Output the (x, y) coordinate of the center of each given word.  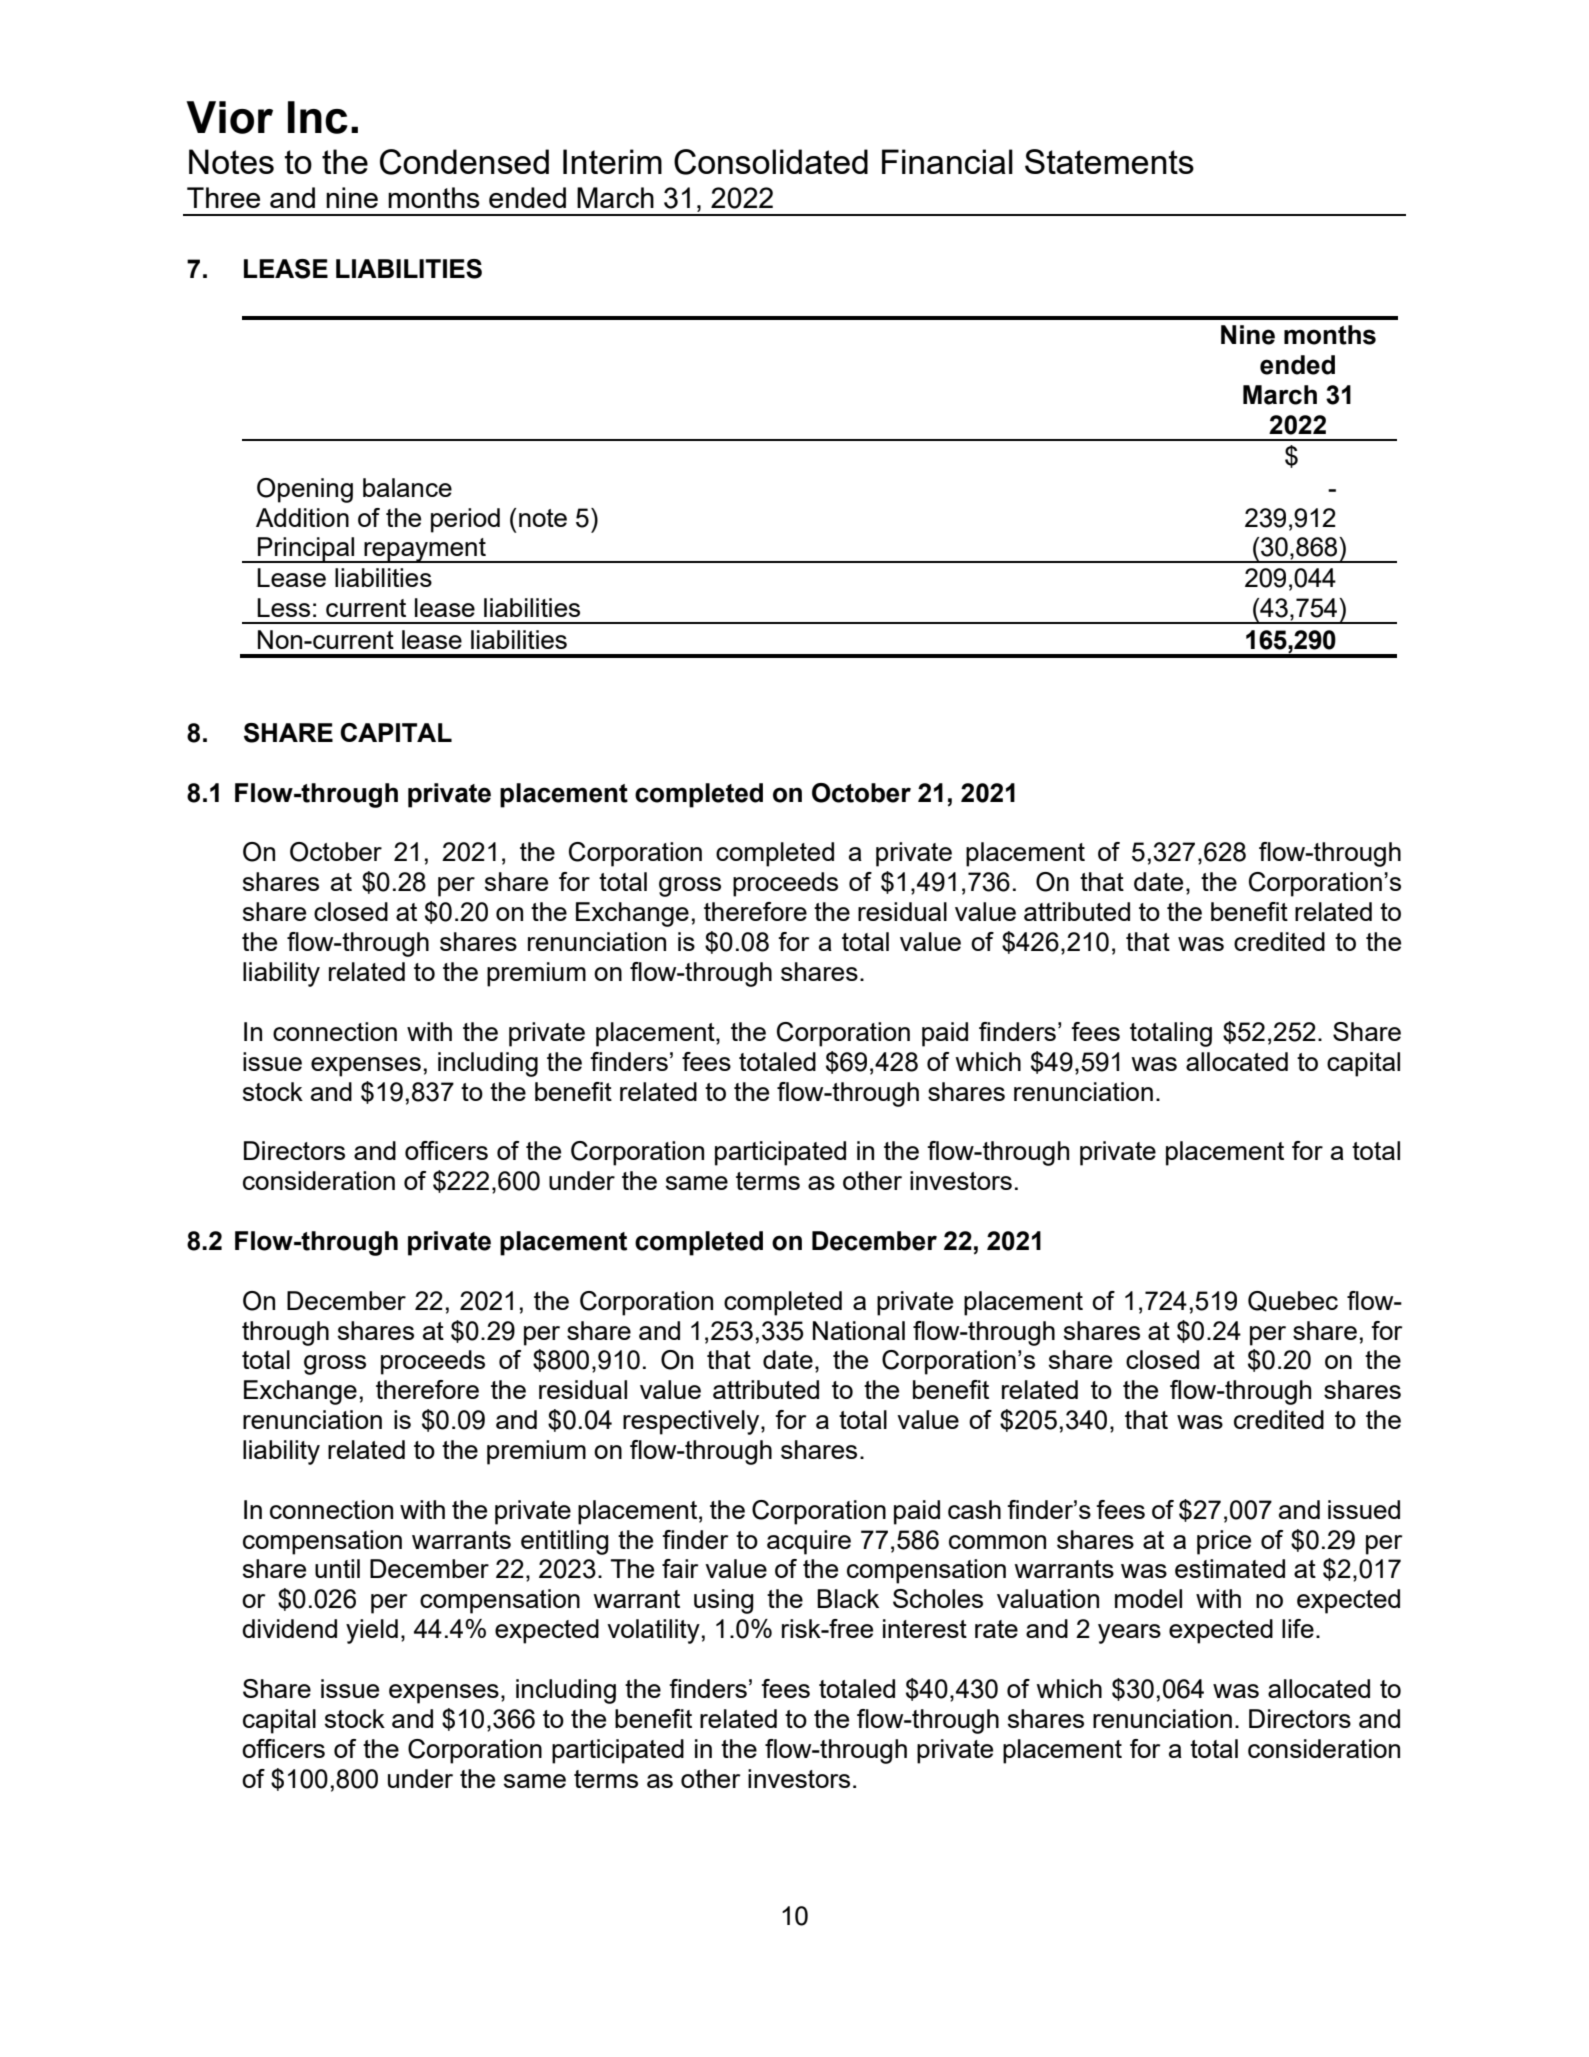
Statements (1109, 161)
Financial (947, 161)
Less (283, 607)
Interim (612, 161)
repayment (425, 550)
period (465, 520)
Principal (306, 550)
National (859, 1330)
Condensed (464, 162)
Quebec (1293, 1301)
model (1148, 1598)
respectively (692, 1422)
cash (974, 1509)
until (337, 1568)
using (724, 1601)
